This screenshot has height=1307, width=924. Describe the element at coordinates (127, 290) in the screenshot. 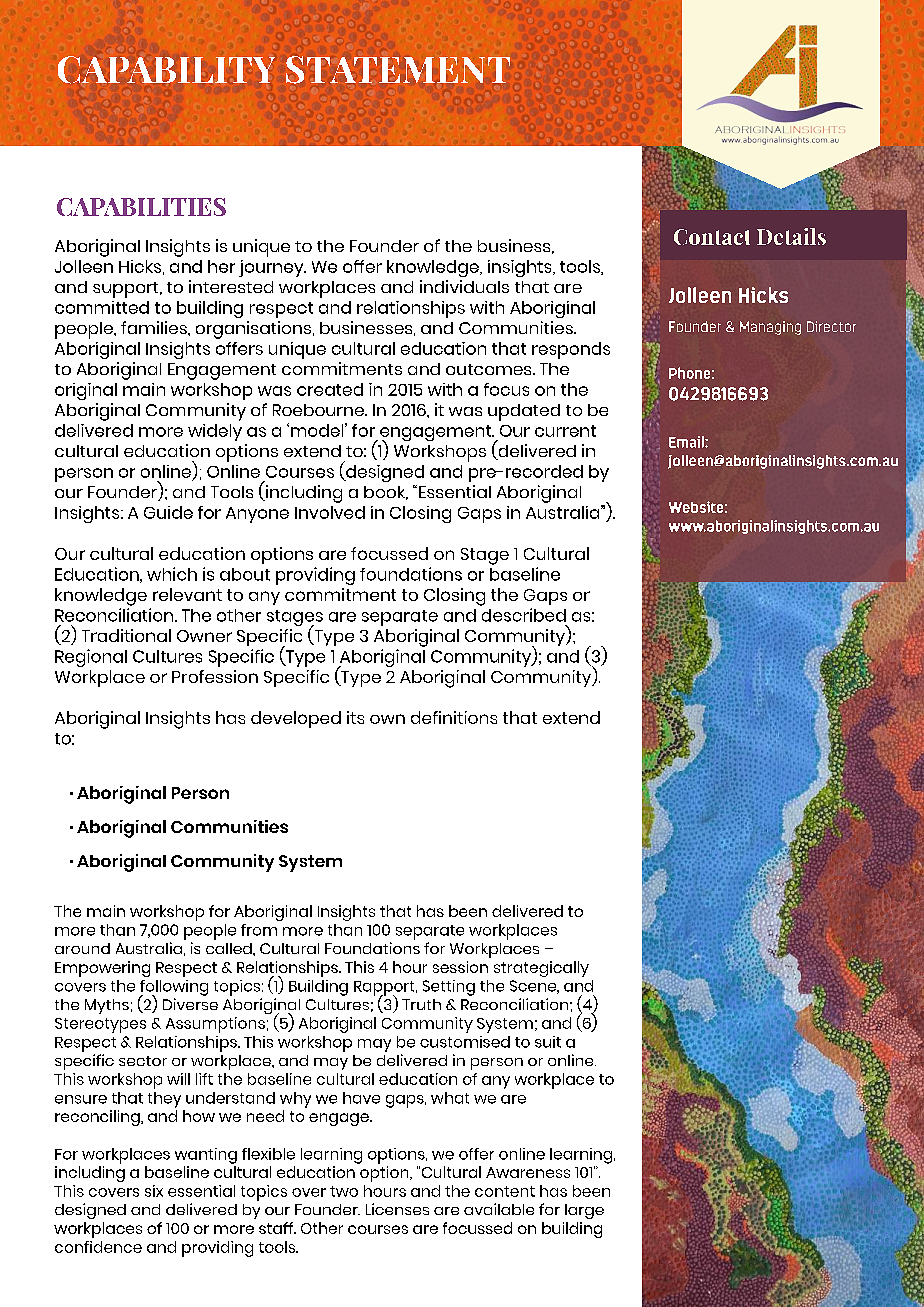

I see `support` at that location.
